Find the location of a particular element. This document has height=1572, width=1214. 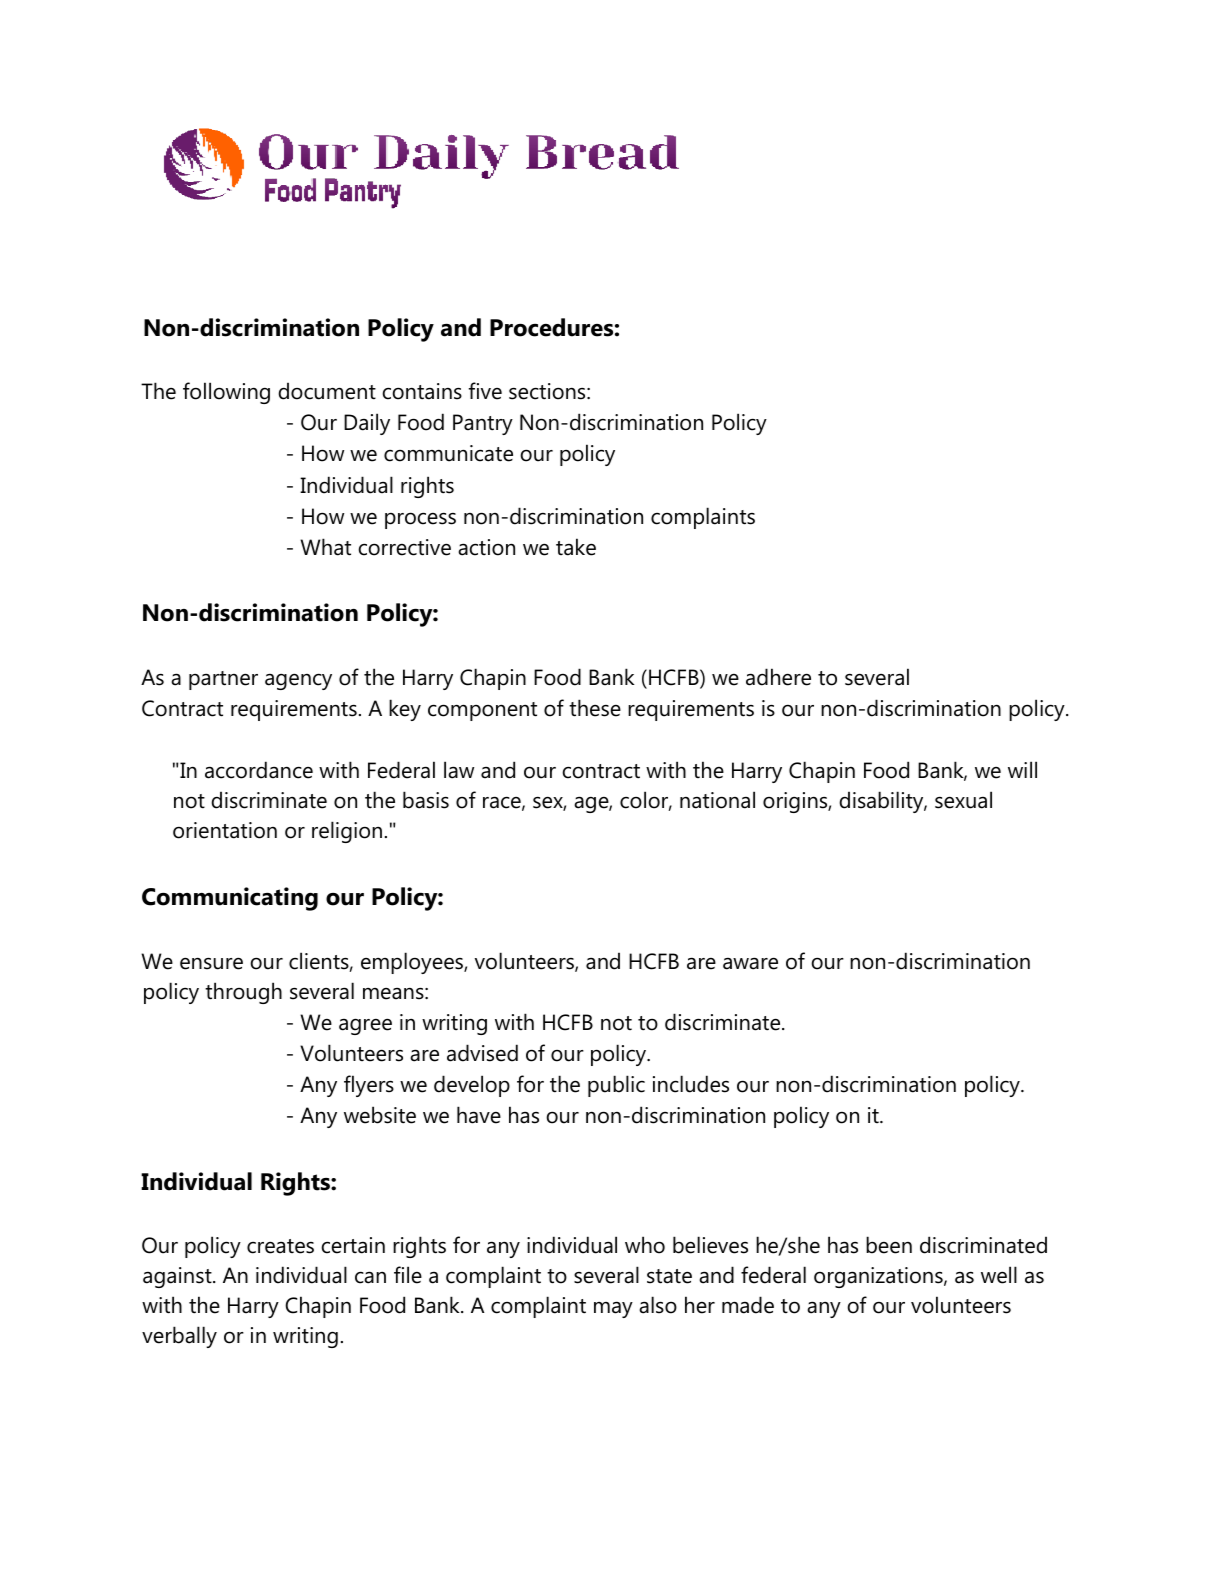

been is located at coordinates (889, 1245).
